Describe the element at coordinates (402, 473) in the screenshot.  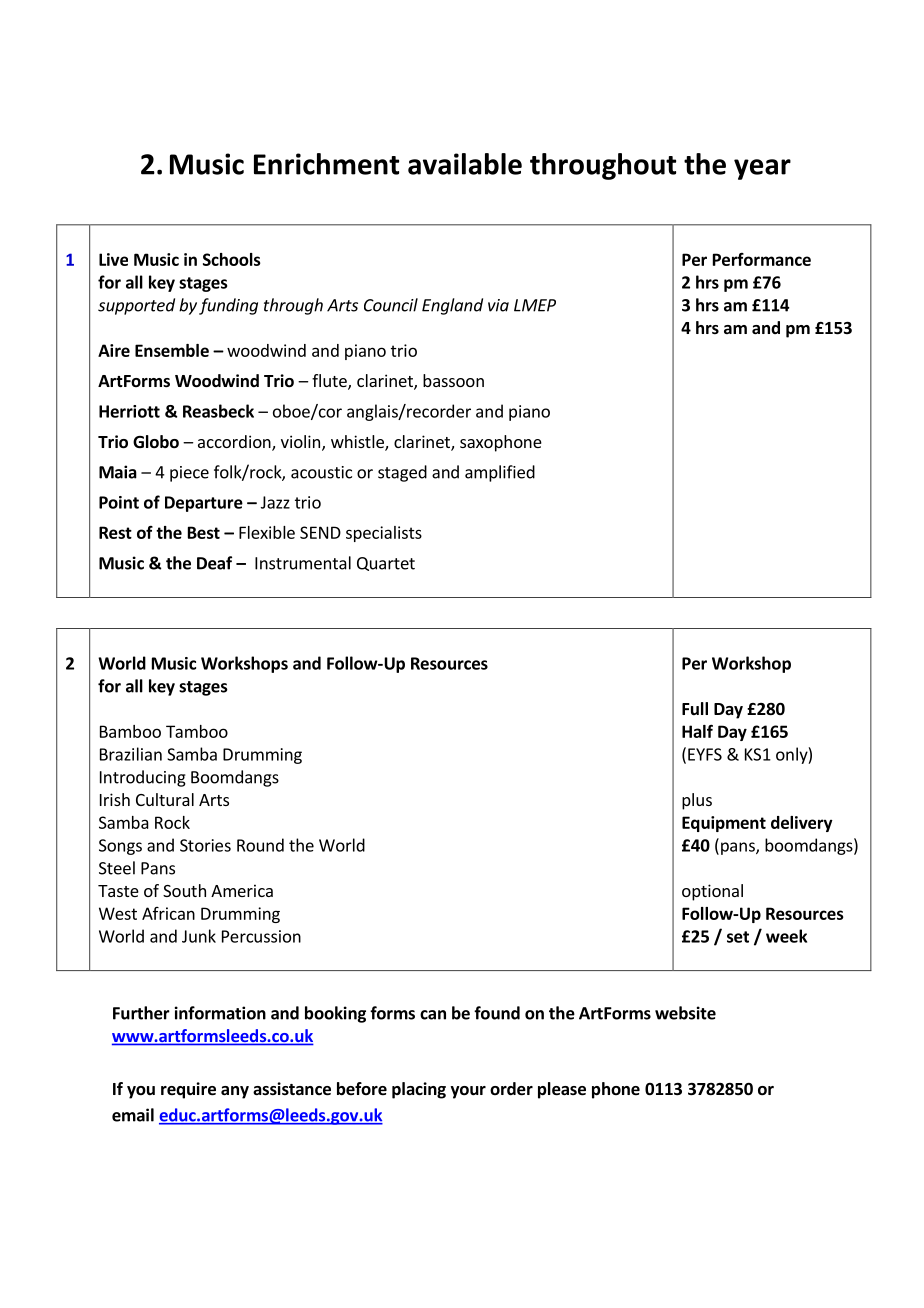
I see `staged` at that location.
